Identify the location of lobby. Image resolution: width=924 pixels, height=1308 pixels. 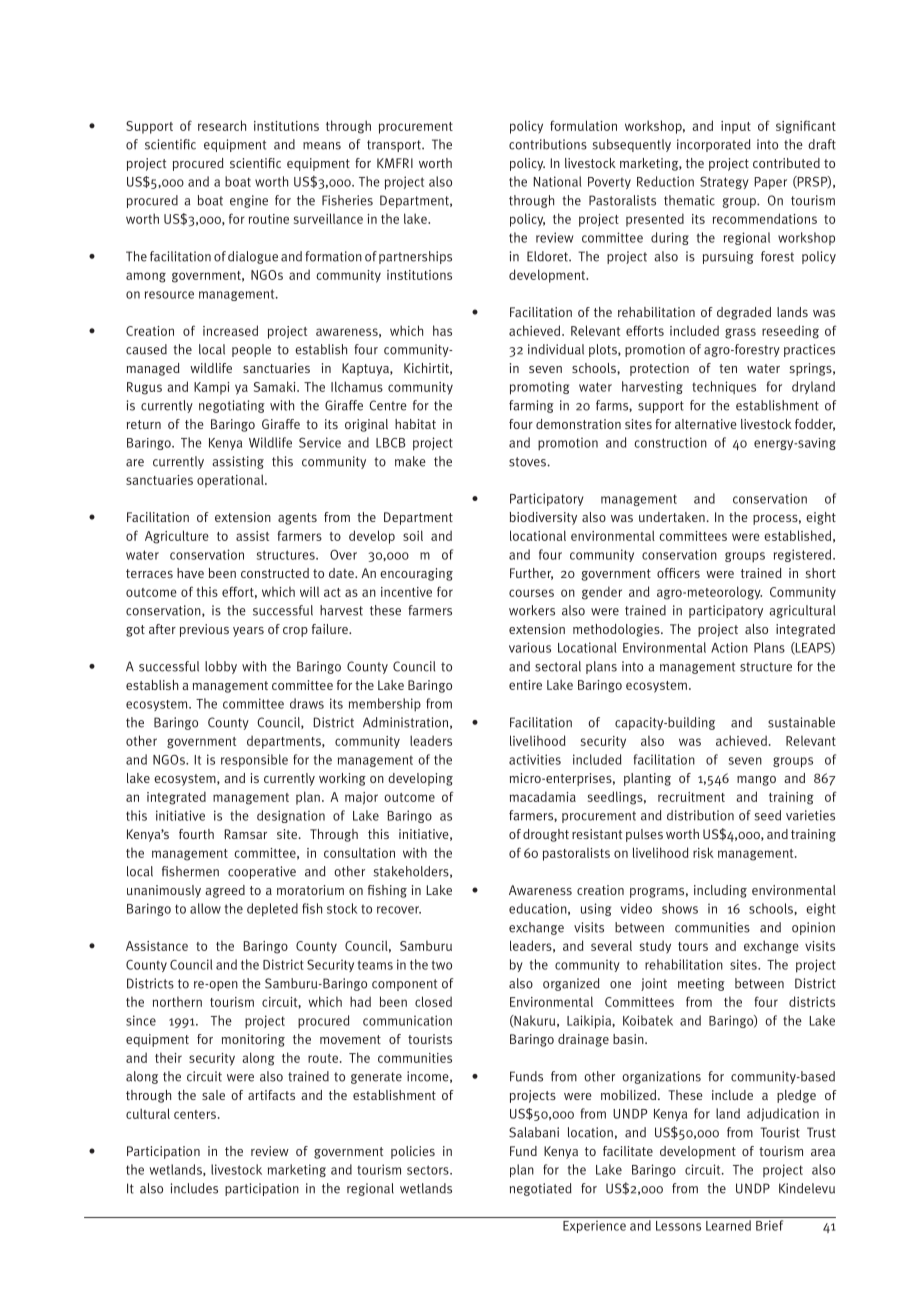
(221, 667).
